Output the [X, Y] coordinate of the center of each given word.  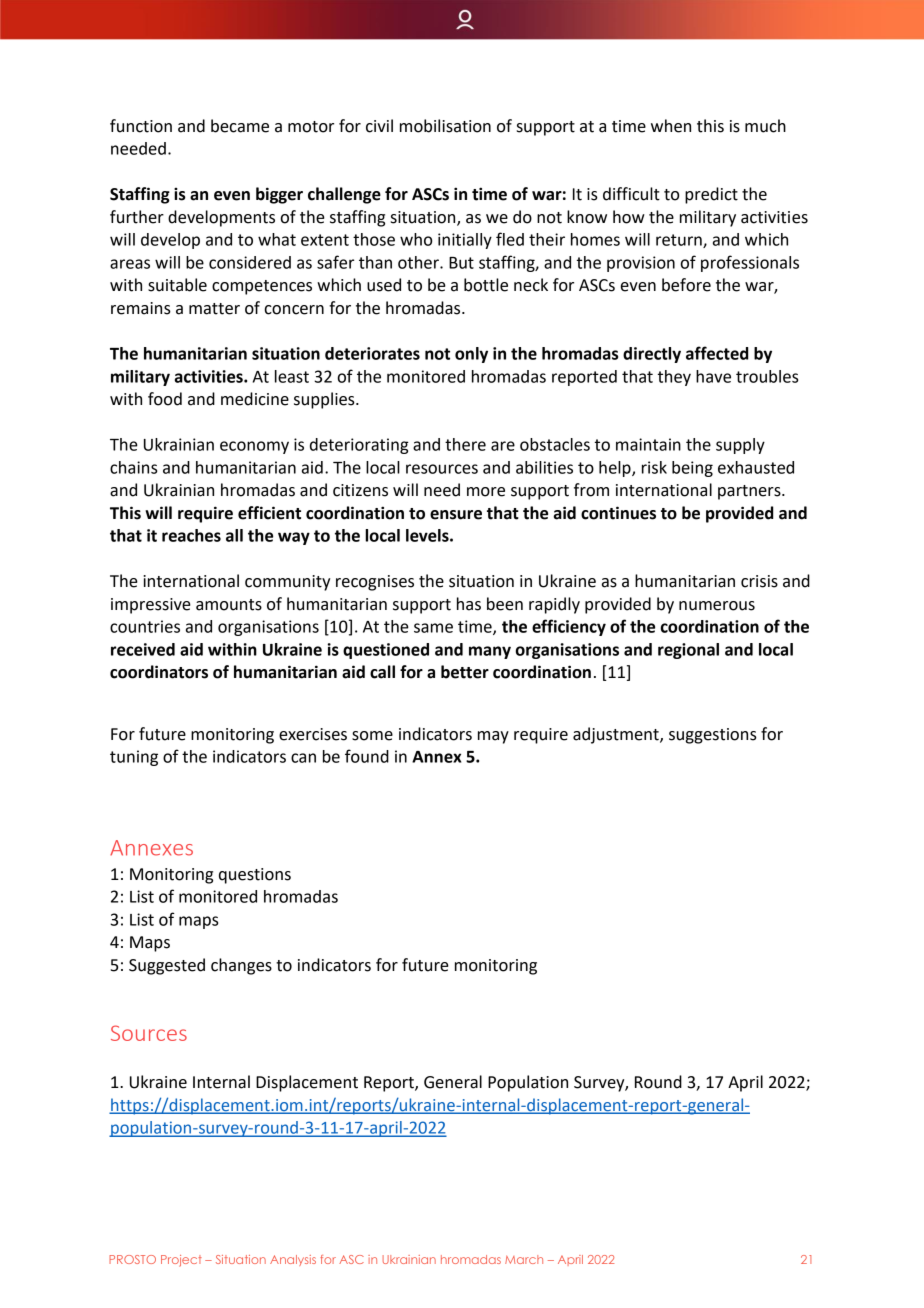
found [367, 756]
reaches [191, 535]
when [671, 126]
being [692, 469]
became [240, 126]
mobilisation [445, 126]
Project [181, 1261]
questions [255, 876]
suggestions [713, 736]
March [524, 1259]
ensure [456, 515]
